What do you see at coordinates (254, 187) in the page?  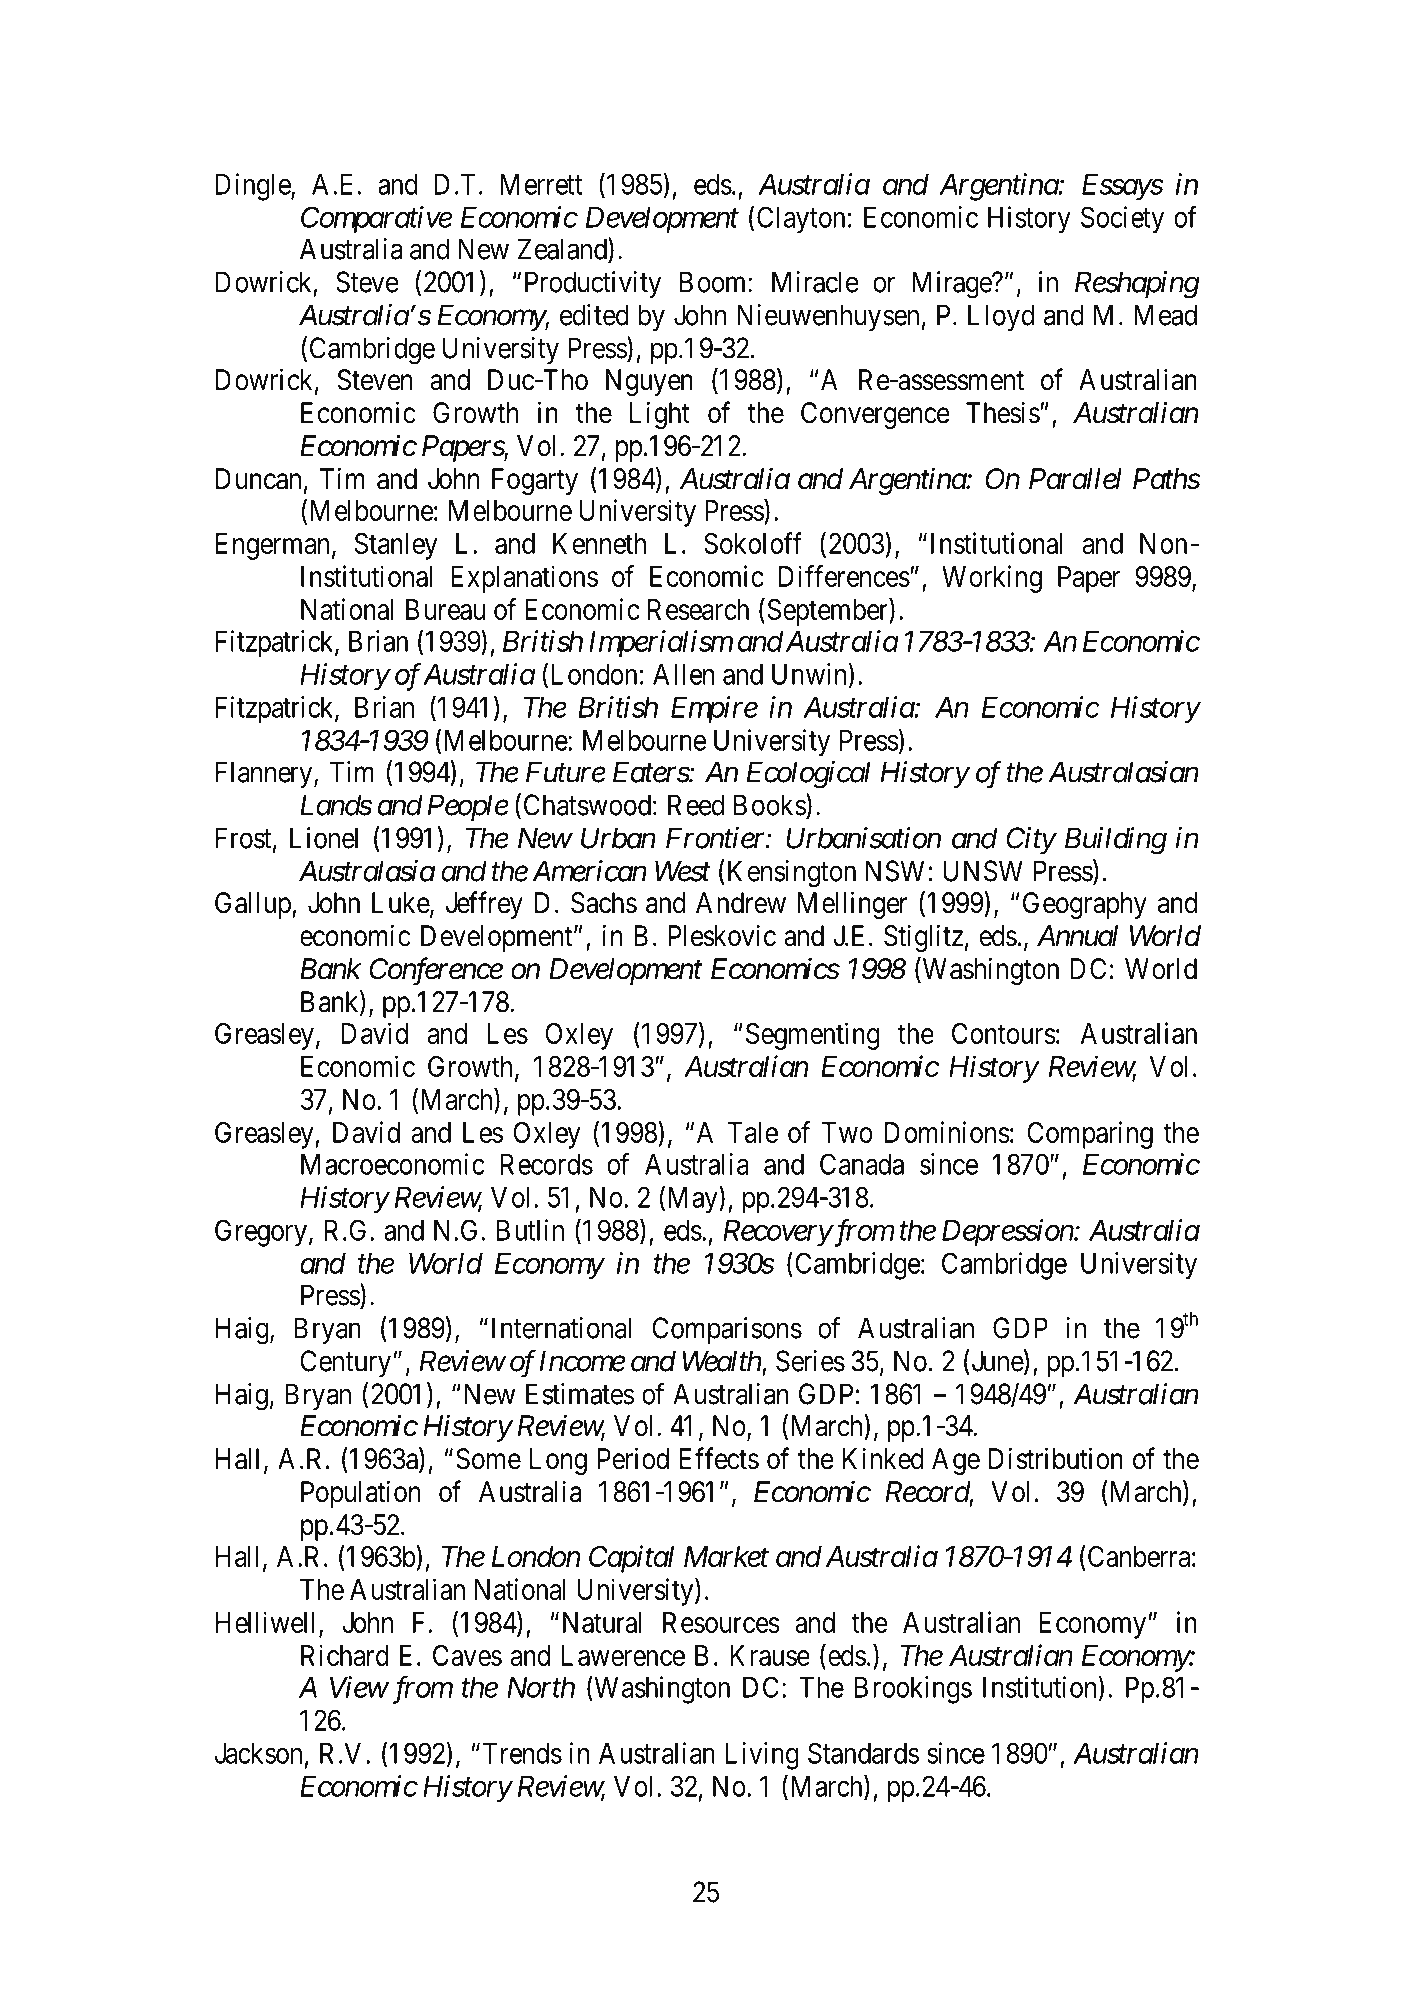 I see `Dingle` at bounding box center [254, 187].
